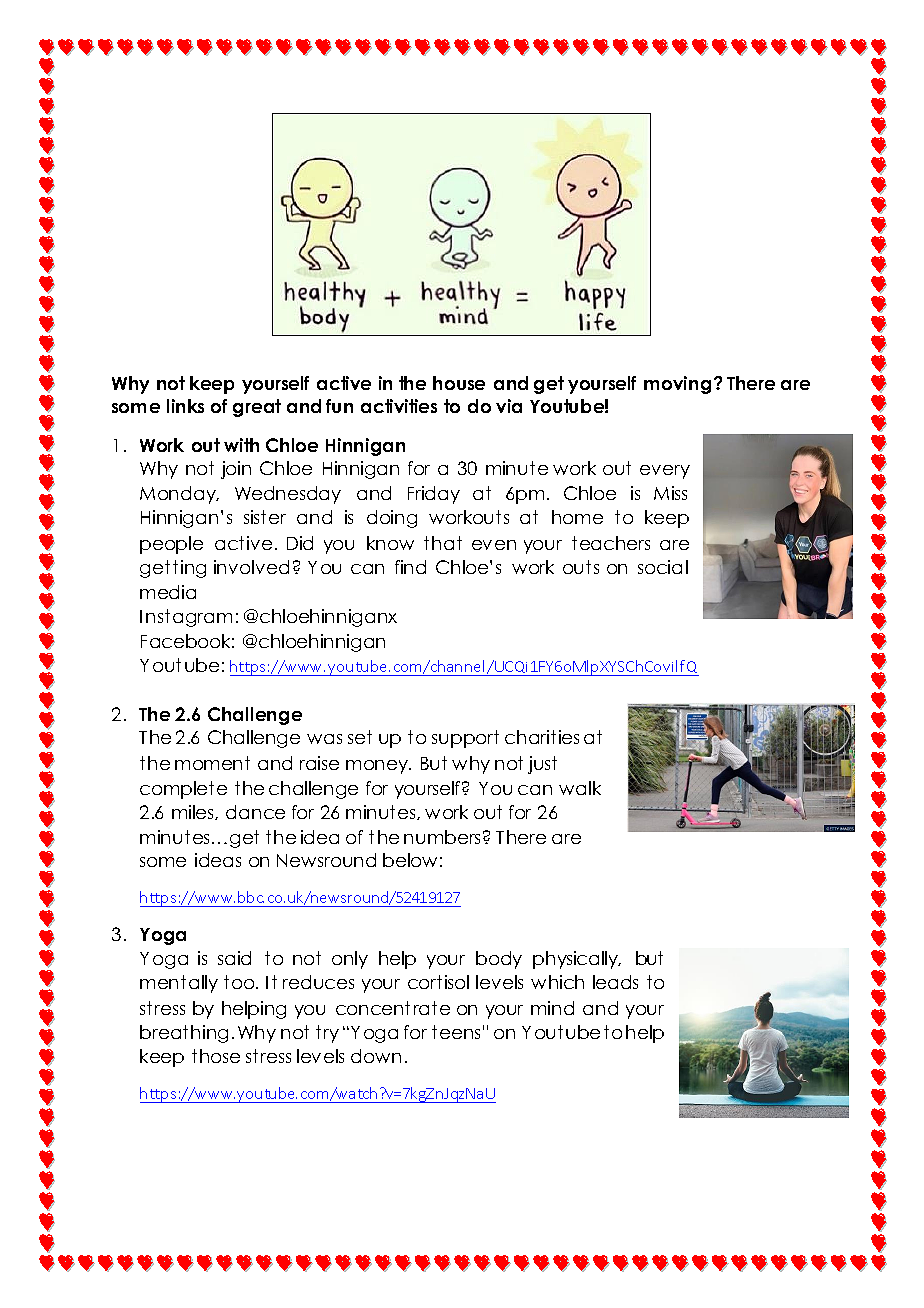  Describe the element at coordinates (399, 406) in the screenshot. I see `activities` at that location.
